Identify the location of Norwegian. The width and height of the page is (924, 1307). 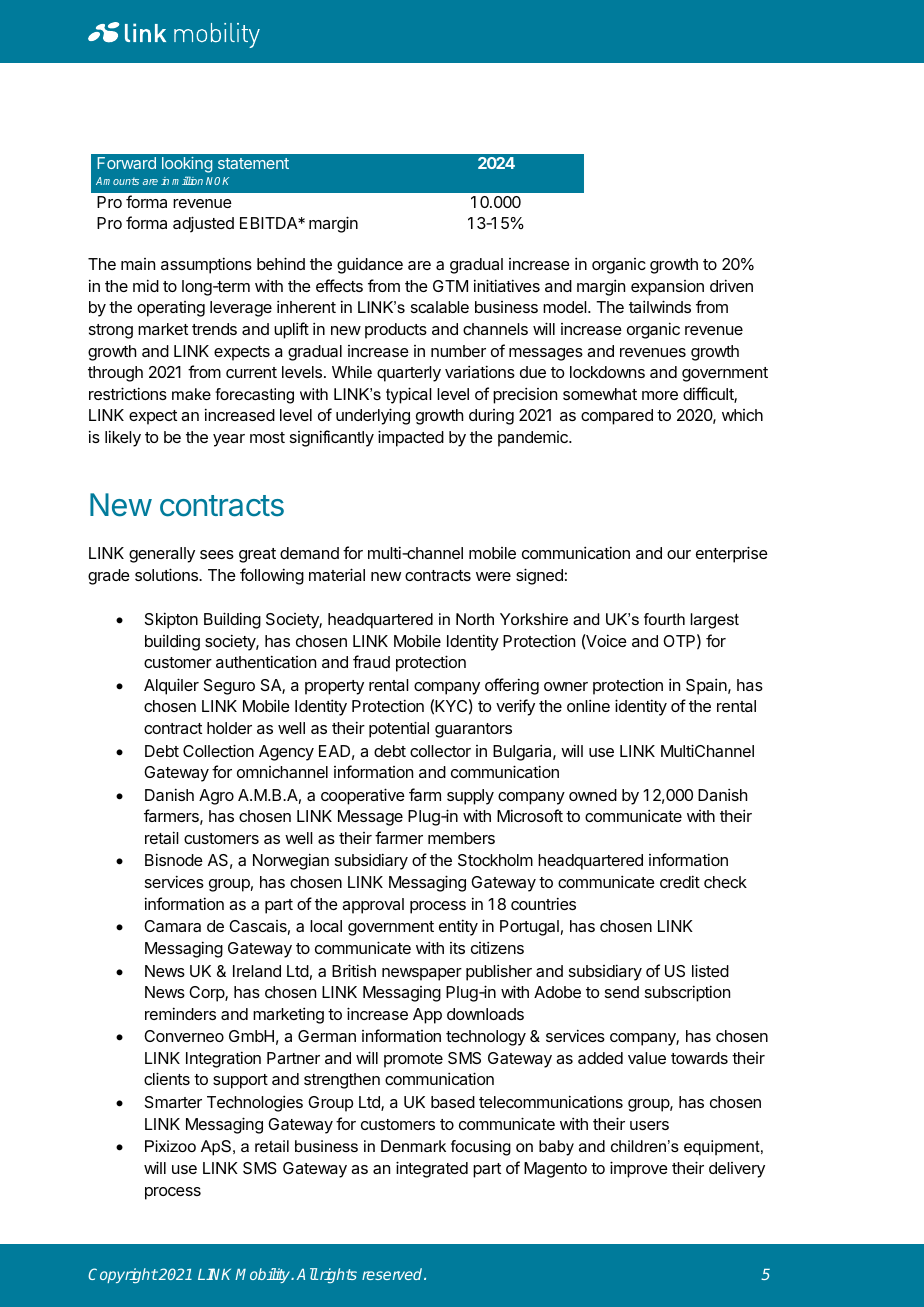
(291, 861).
